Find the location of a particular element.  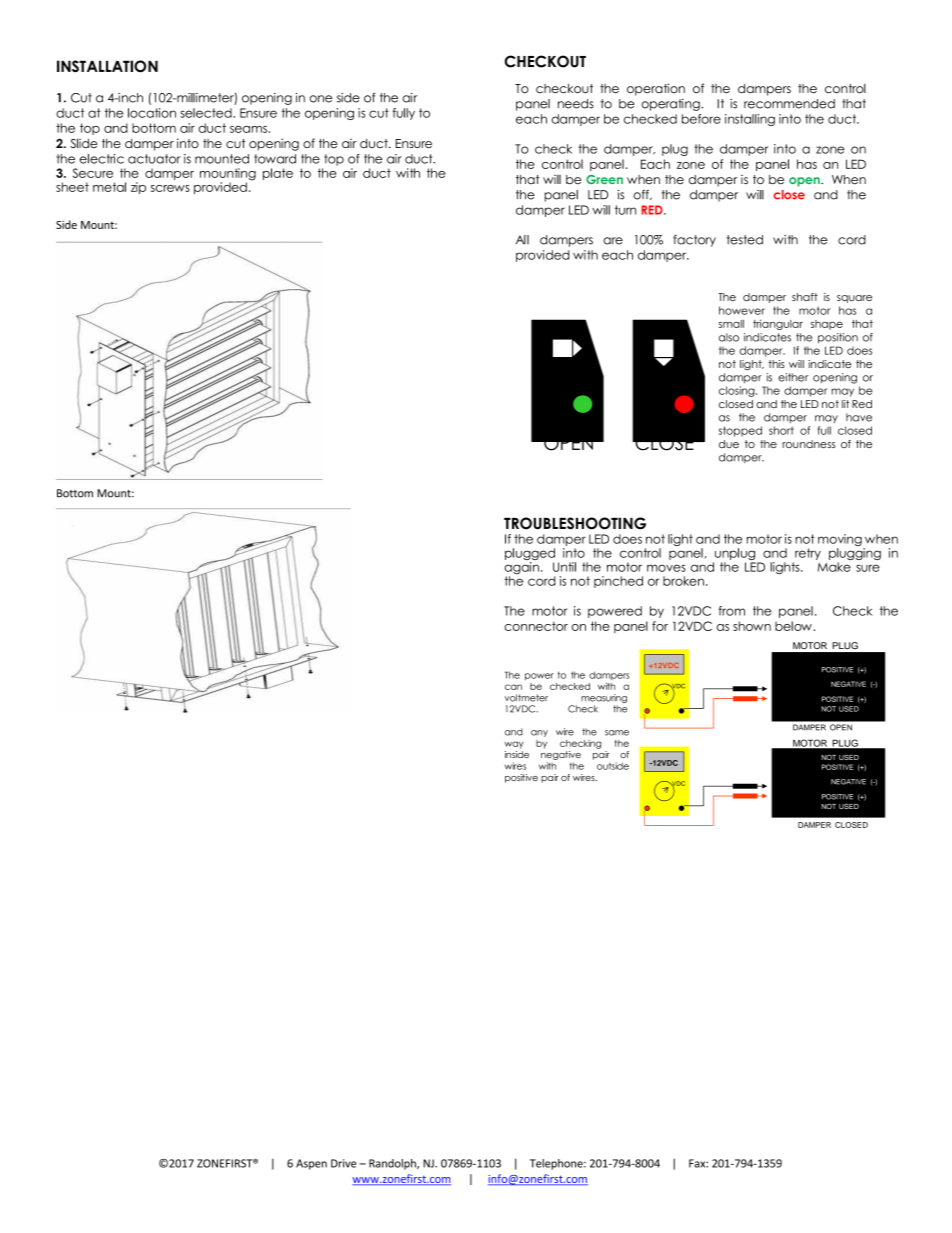

TROUBLESHOOTING is located at coordinates (575, 523).
